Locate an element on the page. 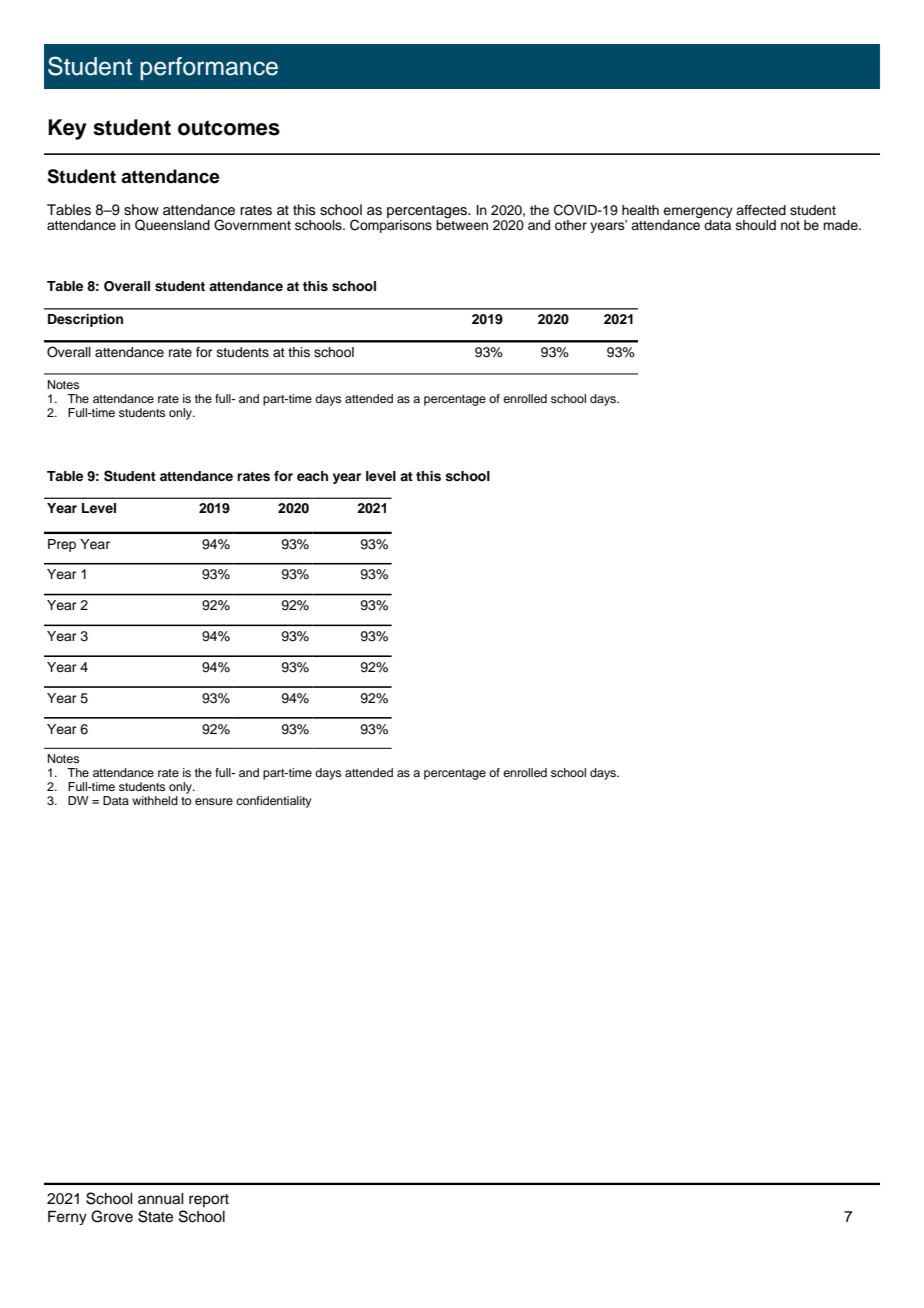 This page has height=1308, width=924. between is located at coordinates (462, 224).
